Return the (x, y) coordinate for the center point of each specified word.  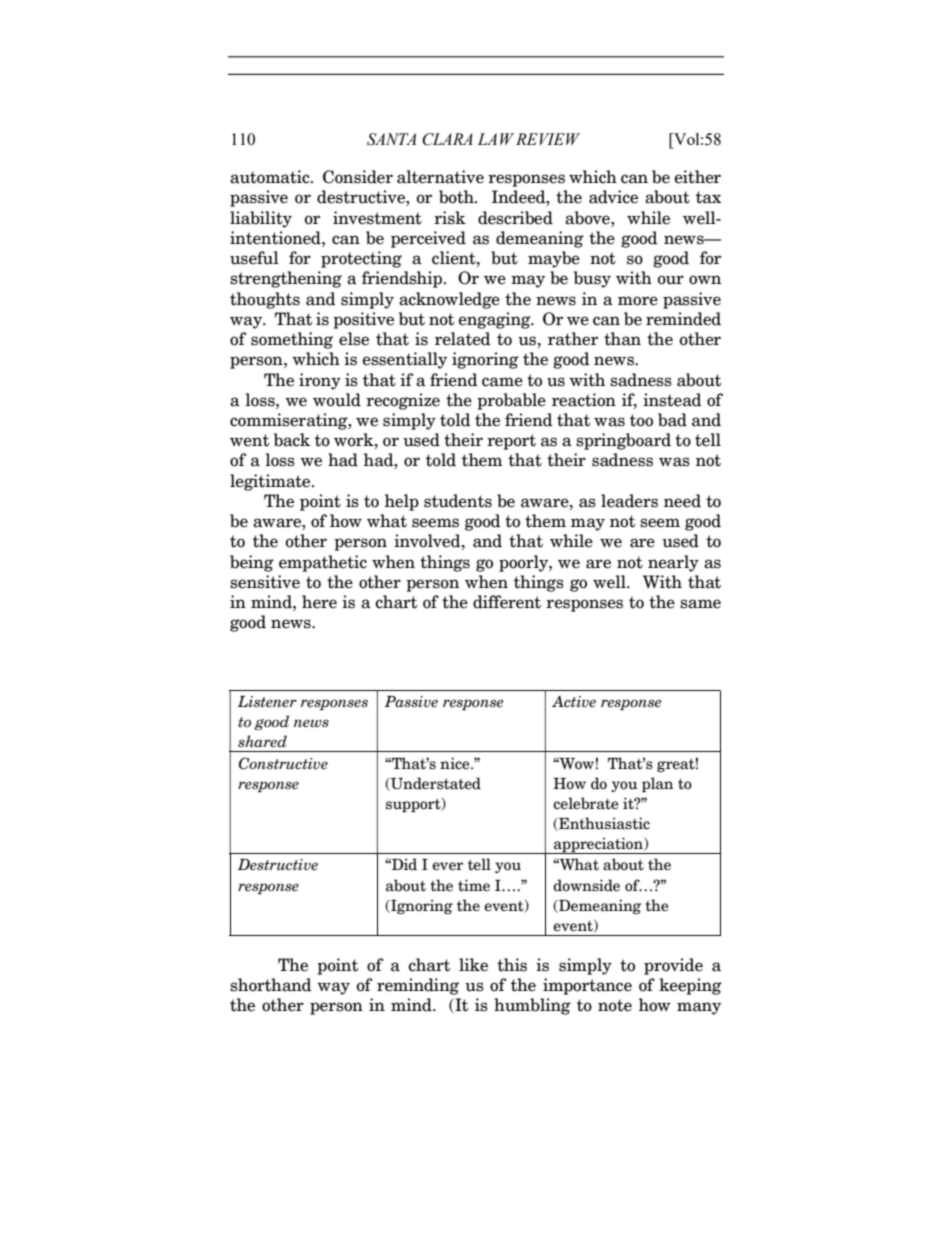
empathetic (323, 563)
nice (456, 763)
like (473, 965)
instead (672, 400)
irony (320, 381)
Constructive (283, 763)
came (502, 382)
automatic (271, 177)
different (507, 602)
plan (657, 784)
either (698, 177)
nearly (673, 563)
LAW (496, 139)
